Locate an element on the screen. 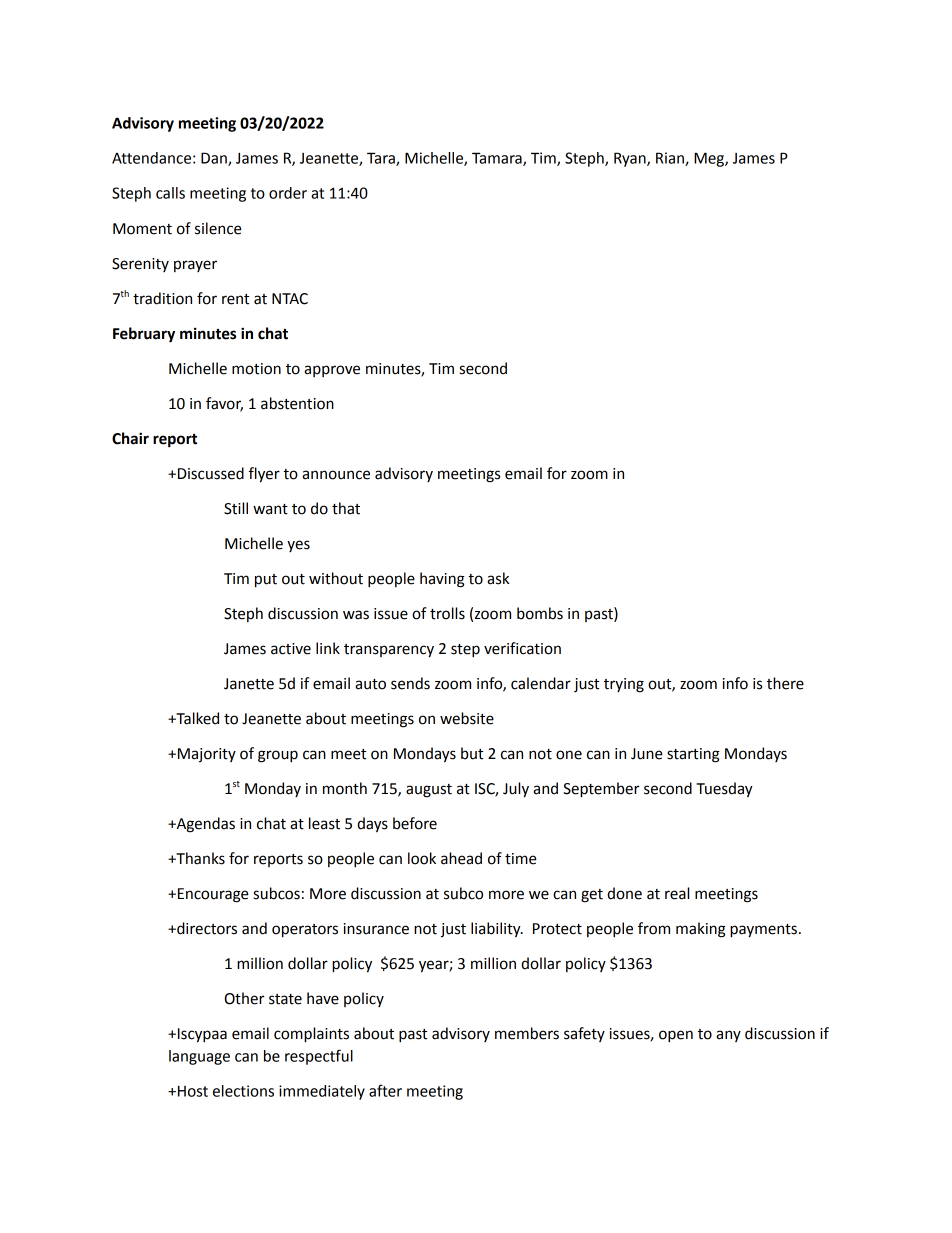 This screenshot has width=952, height=1233. calls is located at coordinates (170, 193).
